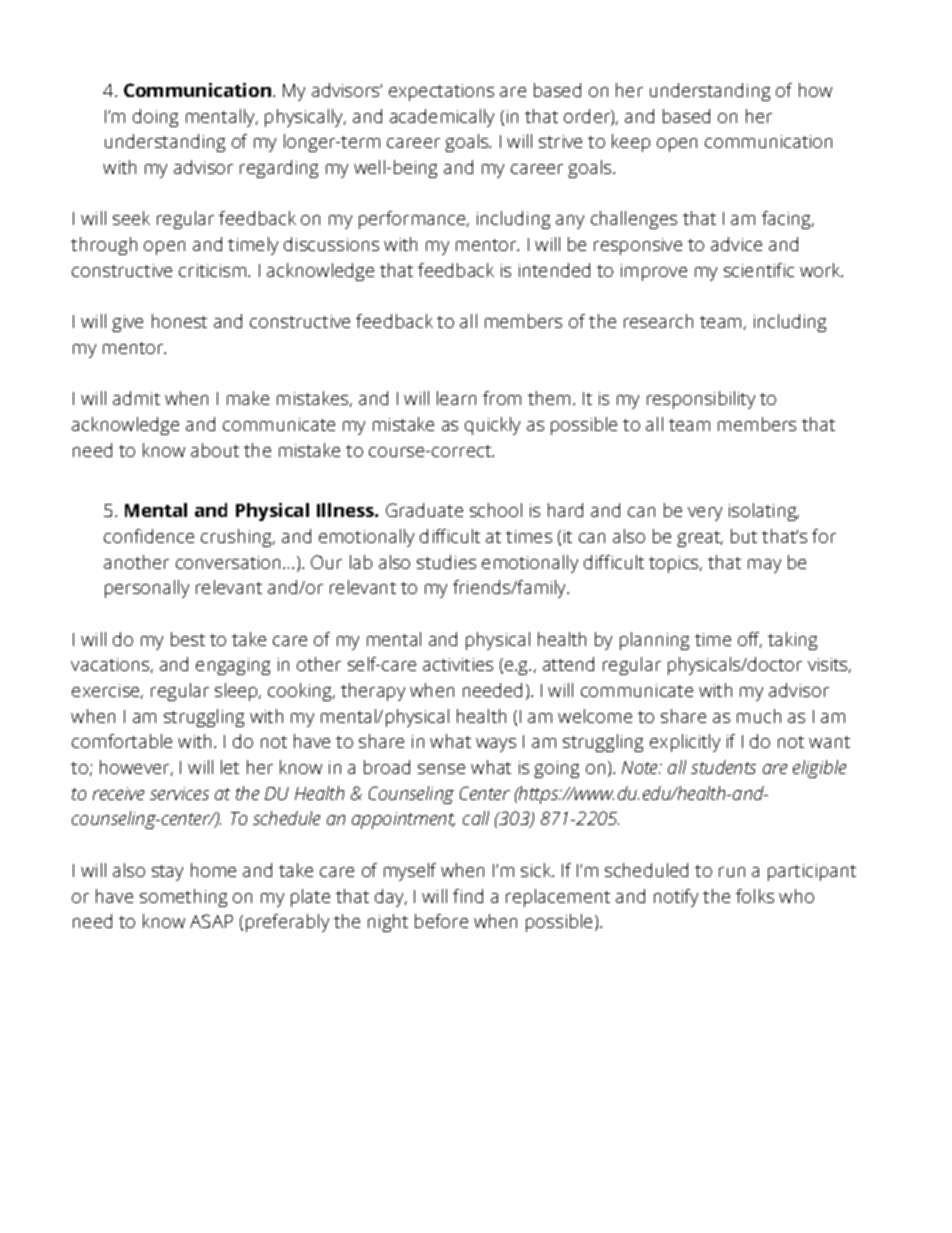  What do you see at coordinates (441, 92) in the image?
I see `expectations` at bounding box center [441, 92].
